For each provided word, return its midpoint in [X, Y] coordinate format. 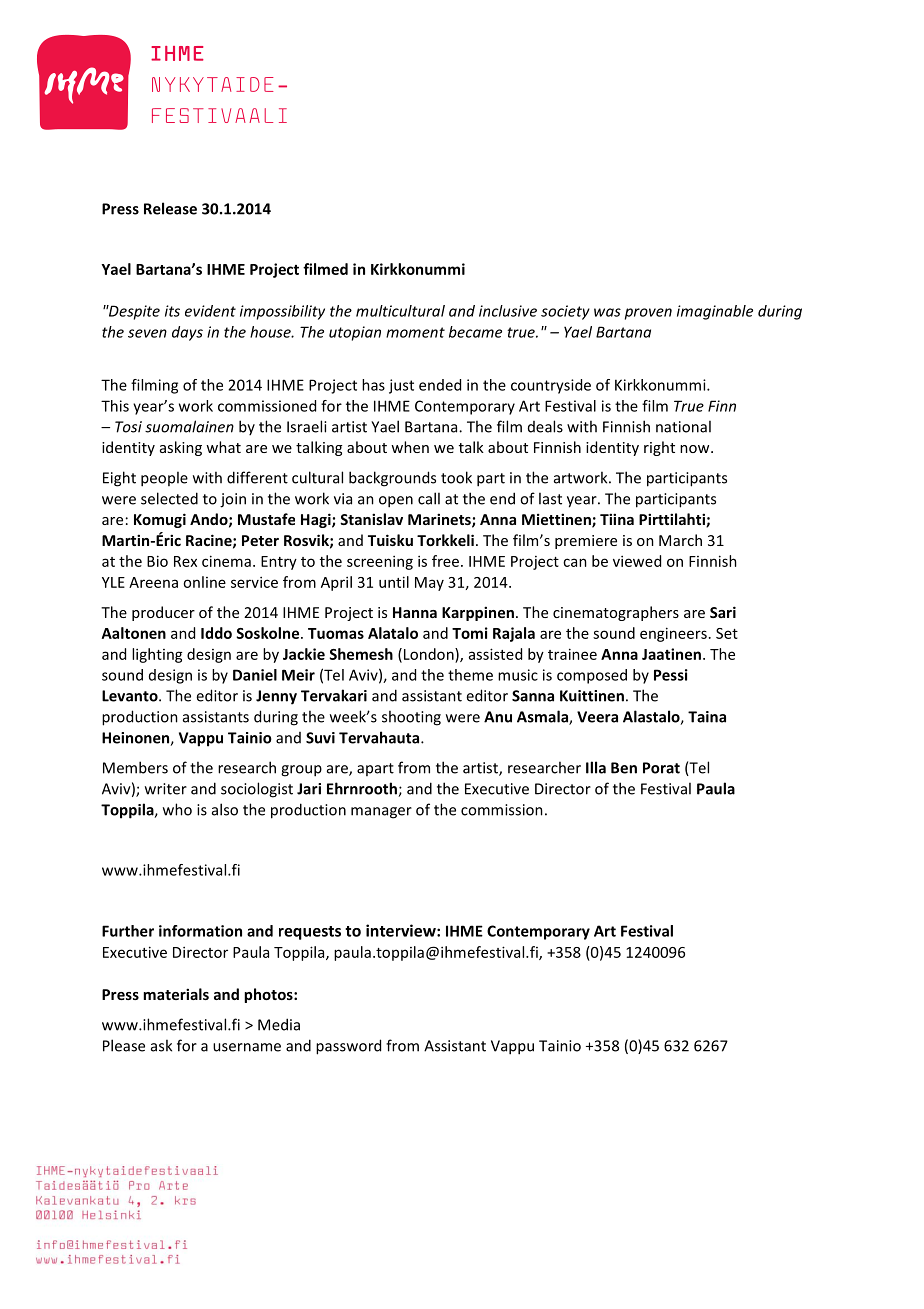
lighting [157, 655]
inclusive [508, 311]
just [401, 386]
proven [648, 314]
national [683, 426]
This [115, 406]
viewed [637, 561]
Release [170, 208]
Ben [624, 768]
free [445, 561]
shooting [411, 718]
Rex [185, 561]
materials [176, 994]
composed [592, 676]
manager [381, 813]
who [177, 809]
